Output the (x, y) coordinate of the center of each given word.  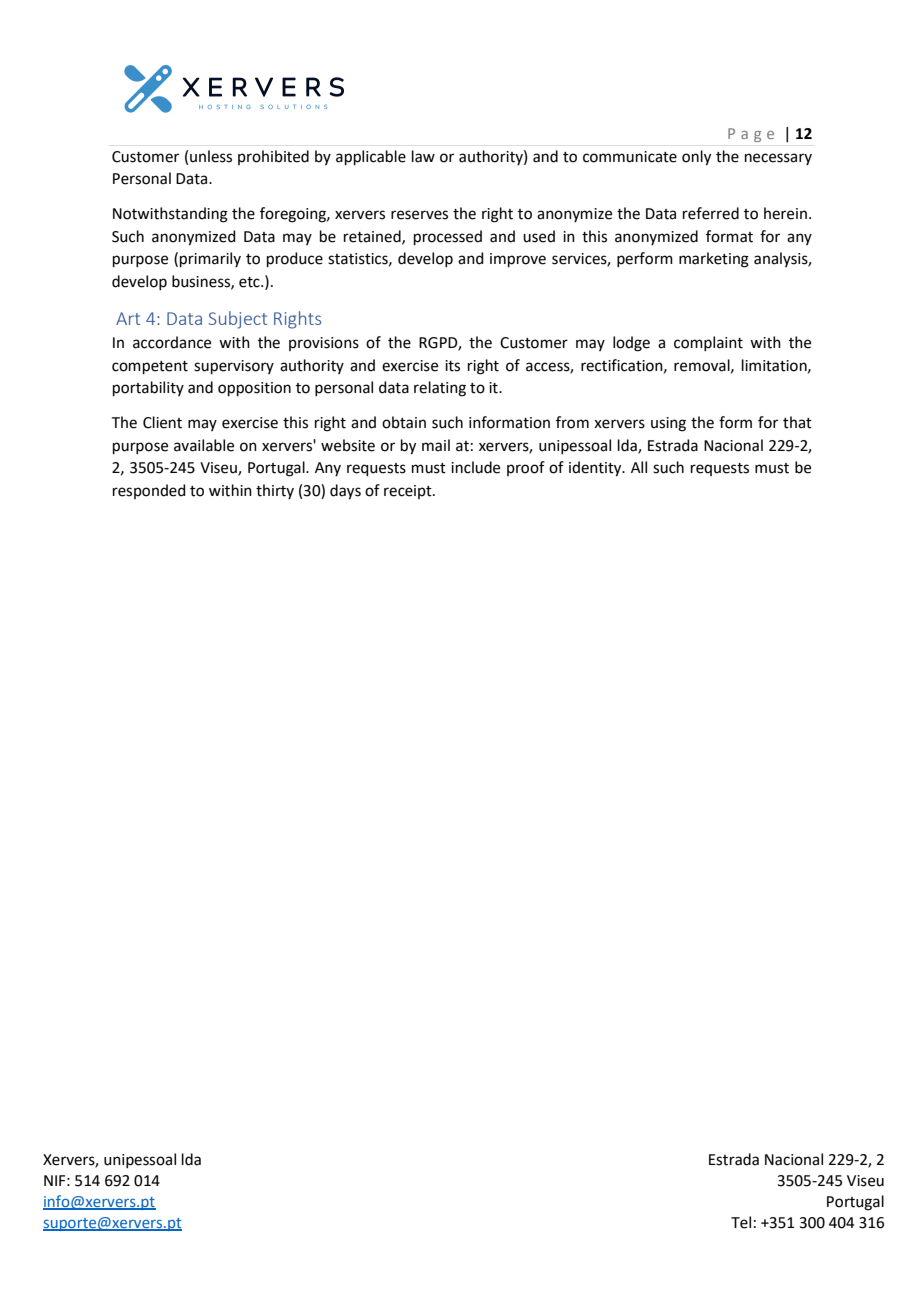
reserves (419, 215)
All (639, 467)
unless (211, 156)
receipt (409, 492)
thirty (275, 491)
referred (711, 213)
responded (149, 491)
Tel (741, 1222)
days (345, 492)
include (475, 467)
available (204, 445)
